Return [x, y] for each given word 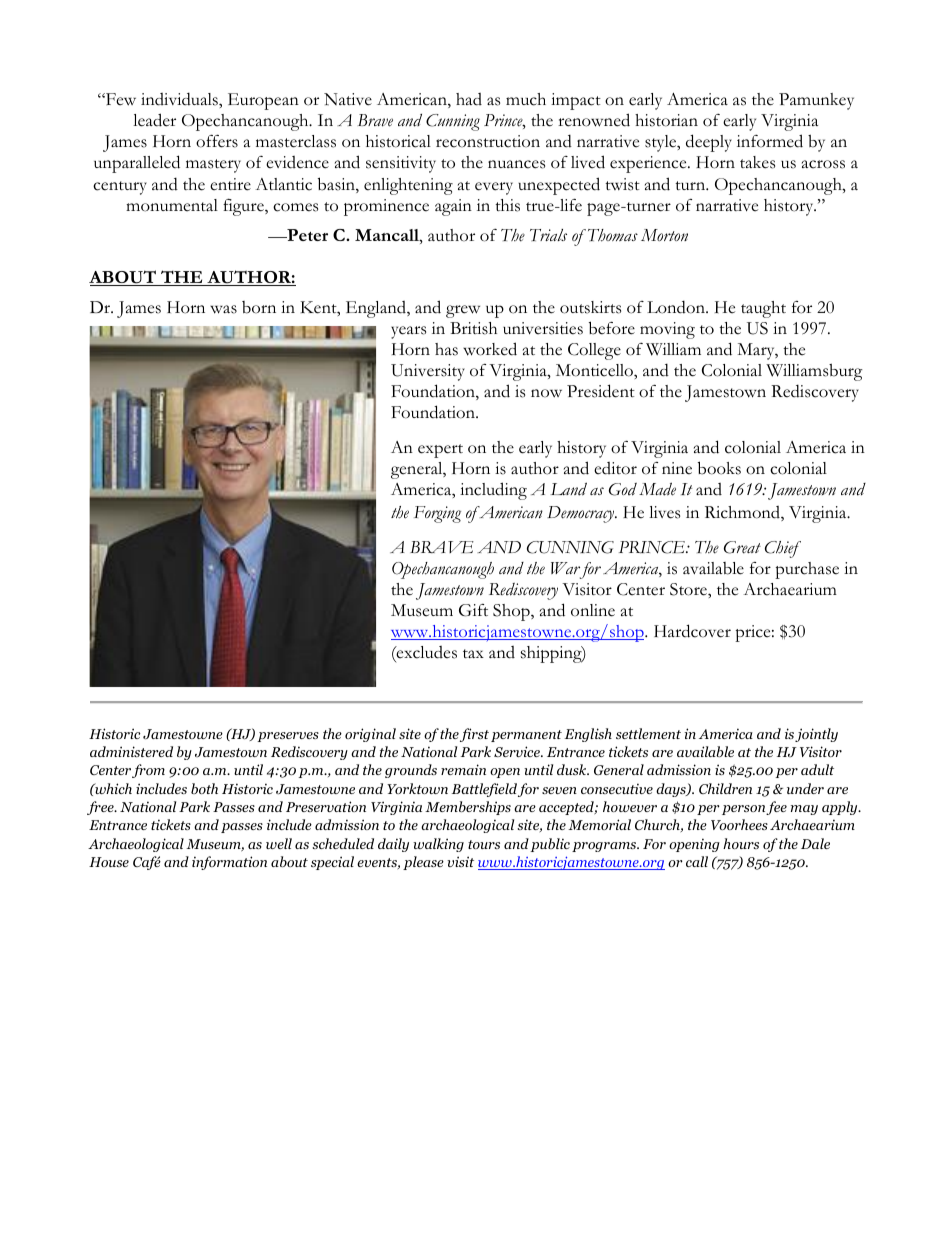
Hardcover [692, 631]
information [229, 863]
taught [763, 309]
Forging [437, 514]
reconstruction [488, 141]
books [719, 468]
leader [154, 120]
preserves [288, 737]
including [493, 491]
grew [463, 311]
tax [473, 653]
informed [770, 141]
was [223, 309]
